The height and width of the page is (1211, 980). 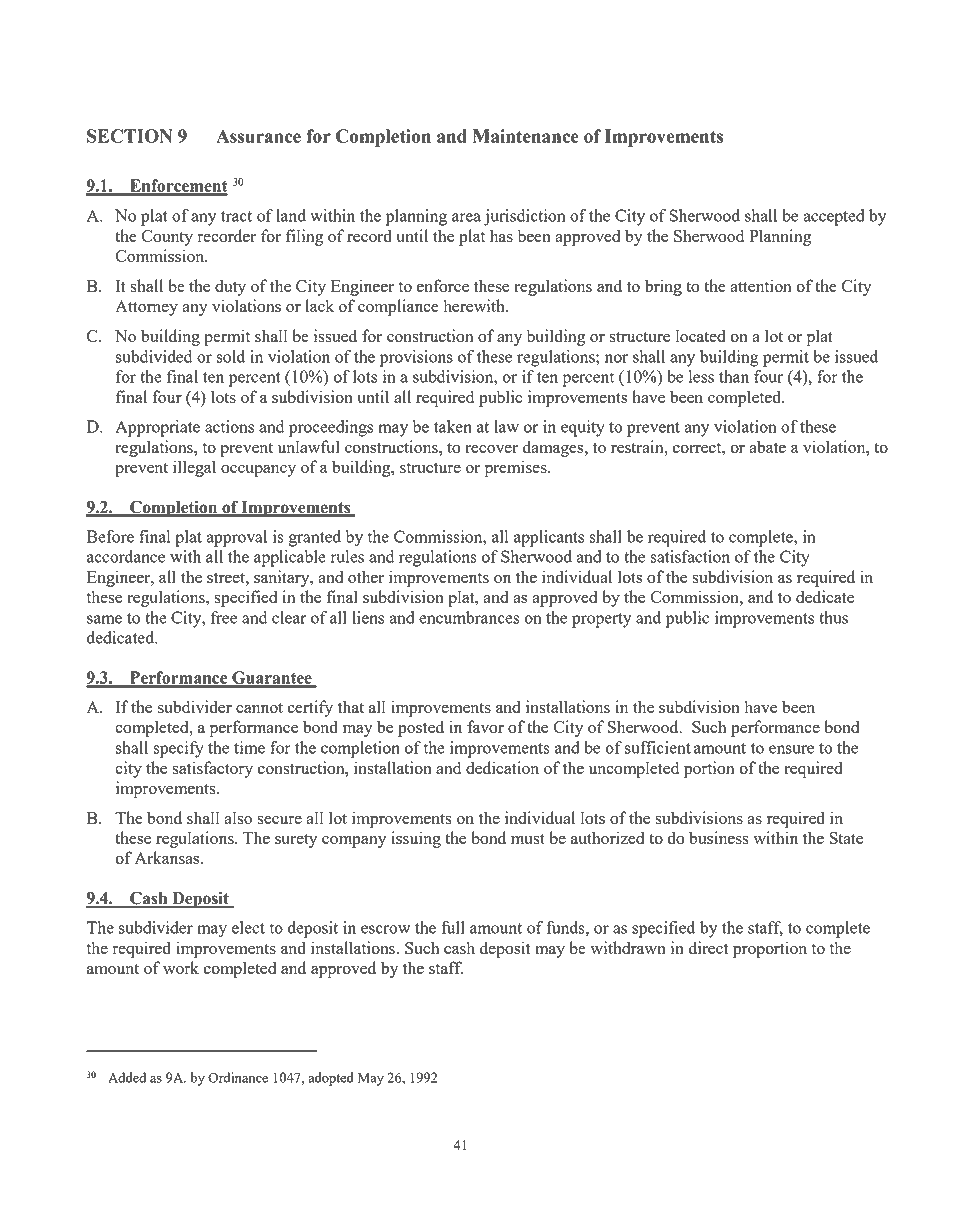 I want to click on accepted, so click(x=834, y=217).
